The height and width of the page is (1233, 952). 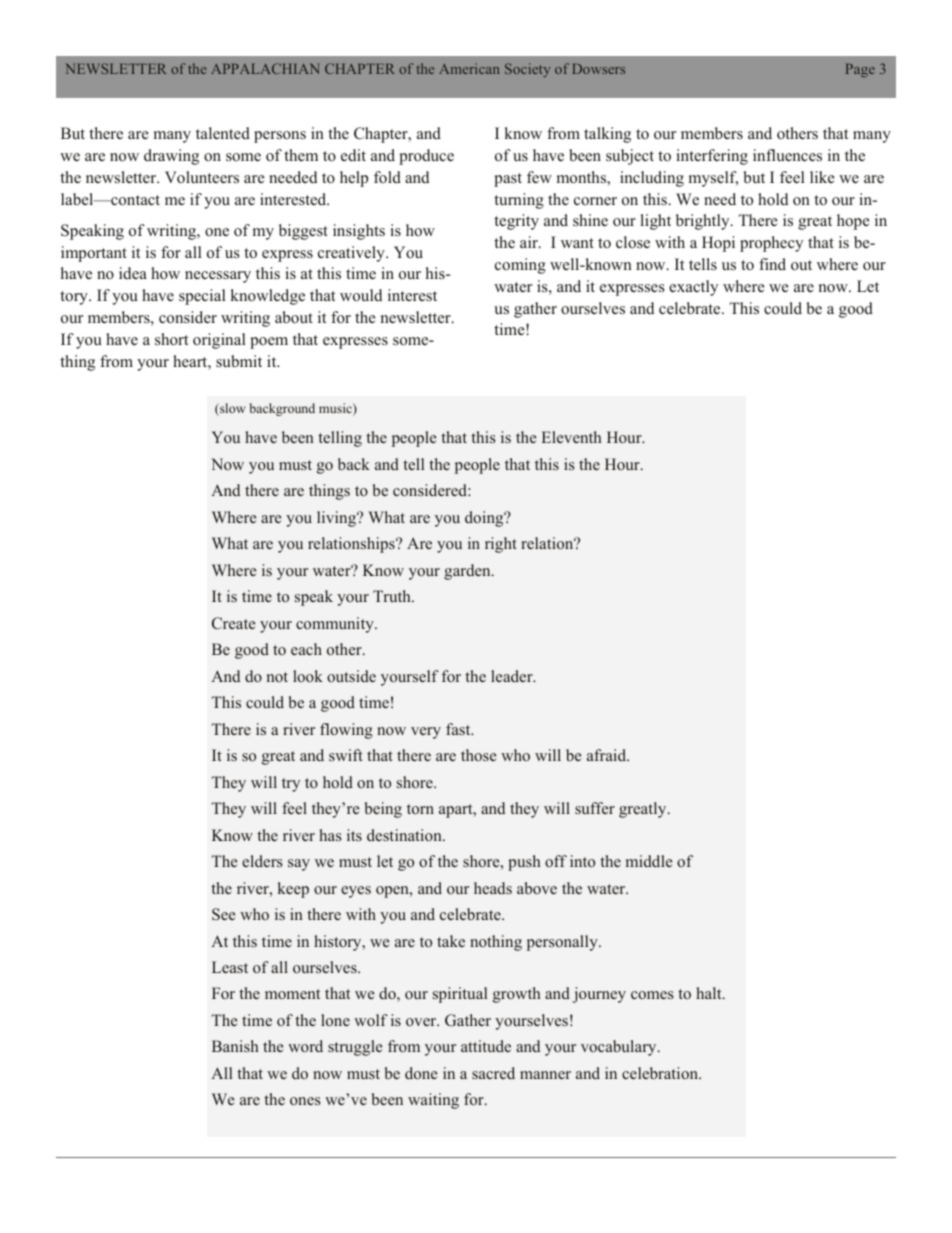 What do you see at coordinates (469, 68) in the page?
I see `American` at bounding box center [469, 68].
